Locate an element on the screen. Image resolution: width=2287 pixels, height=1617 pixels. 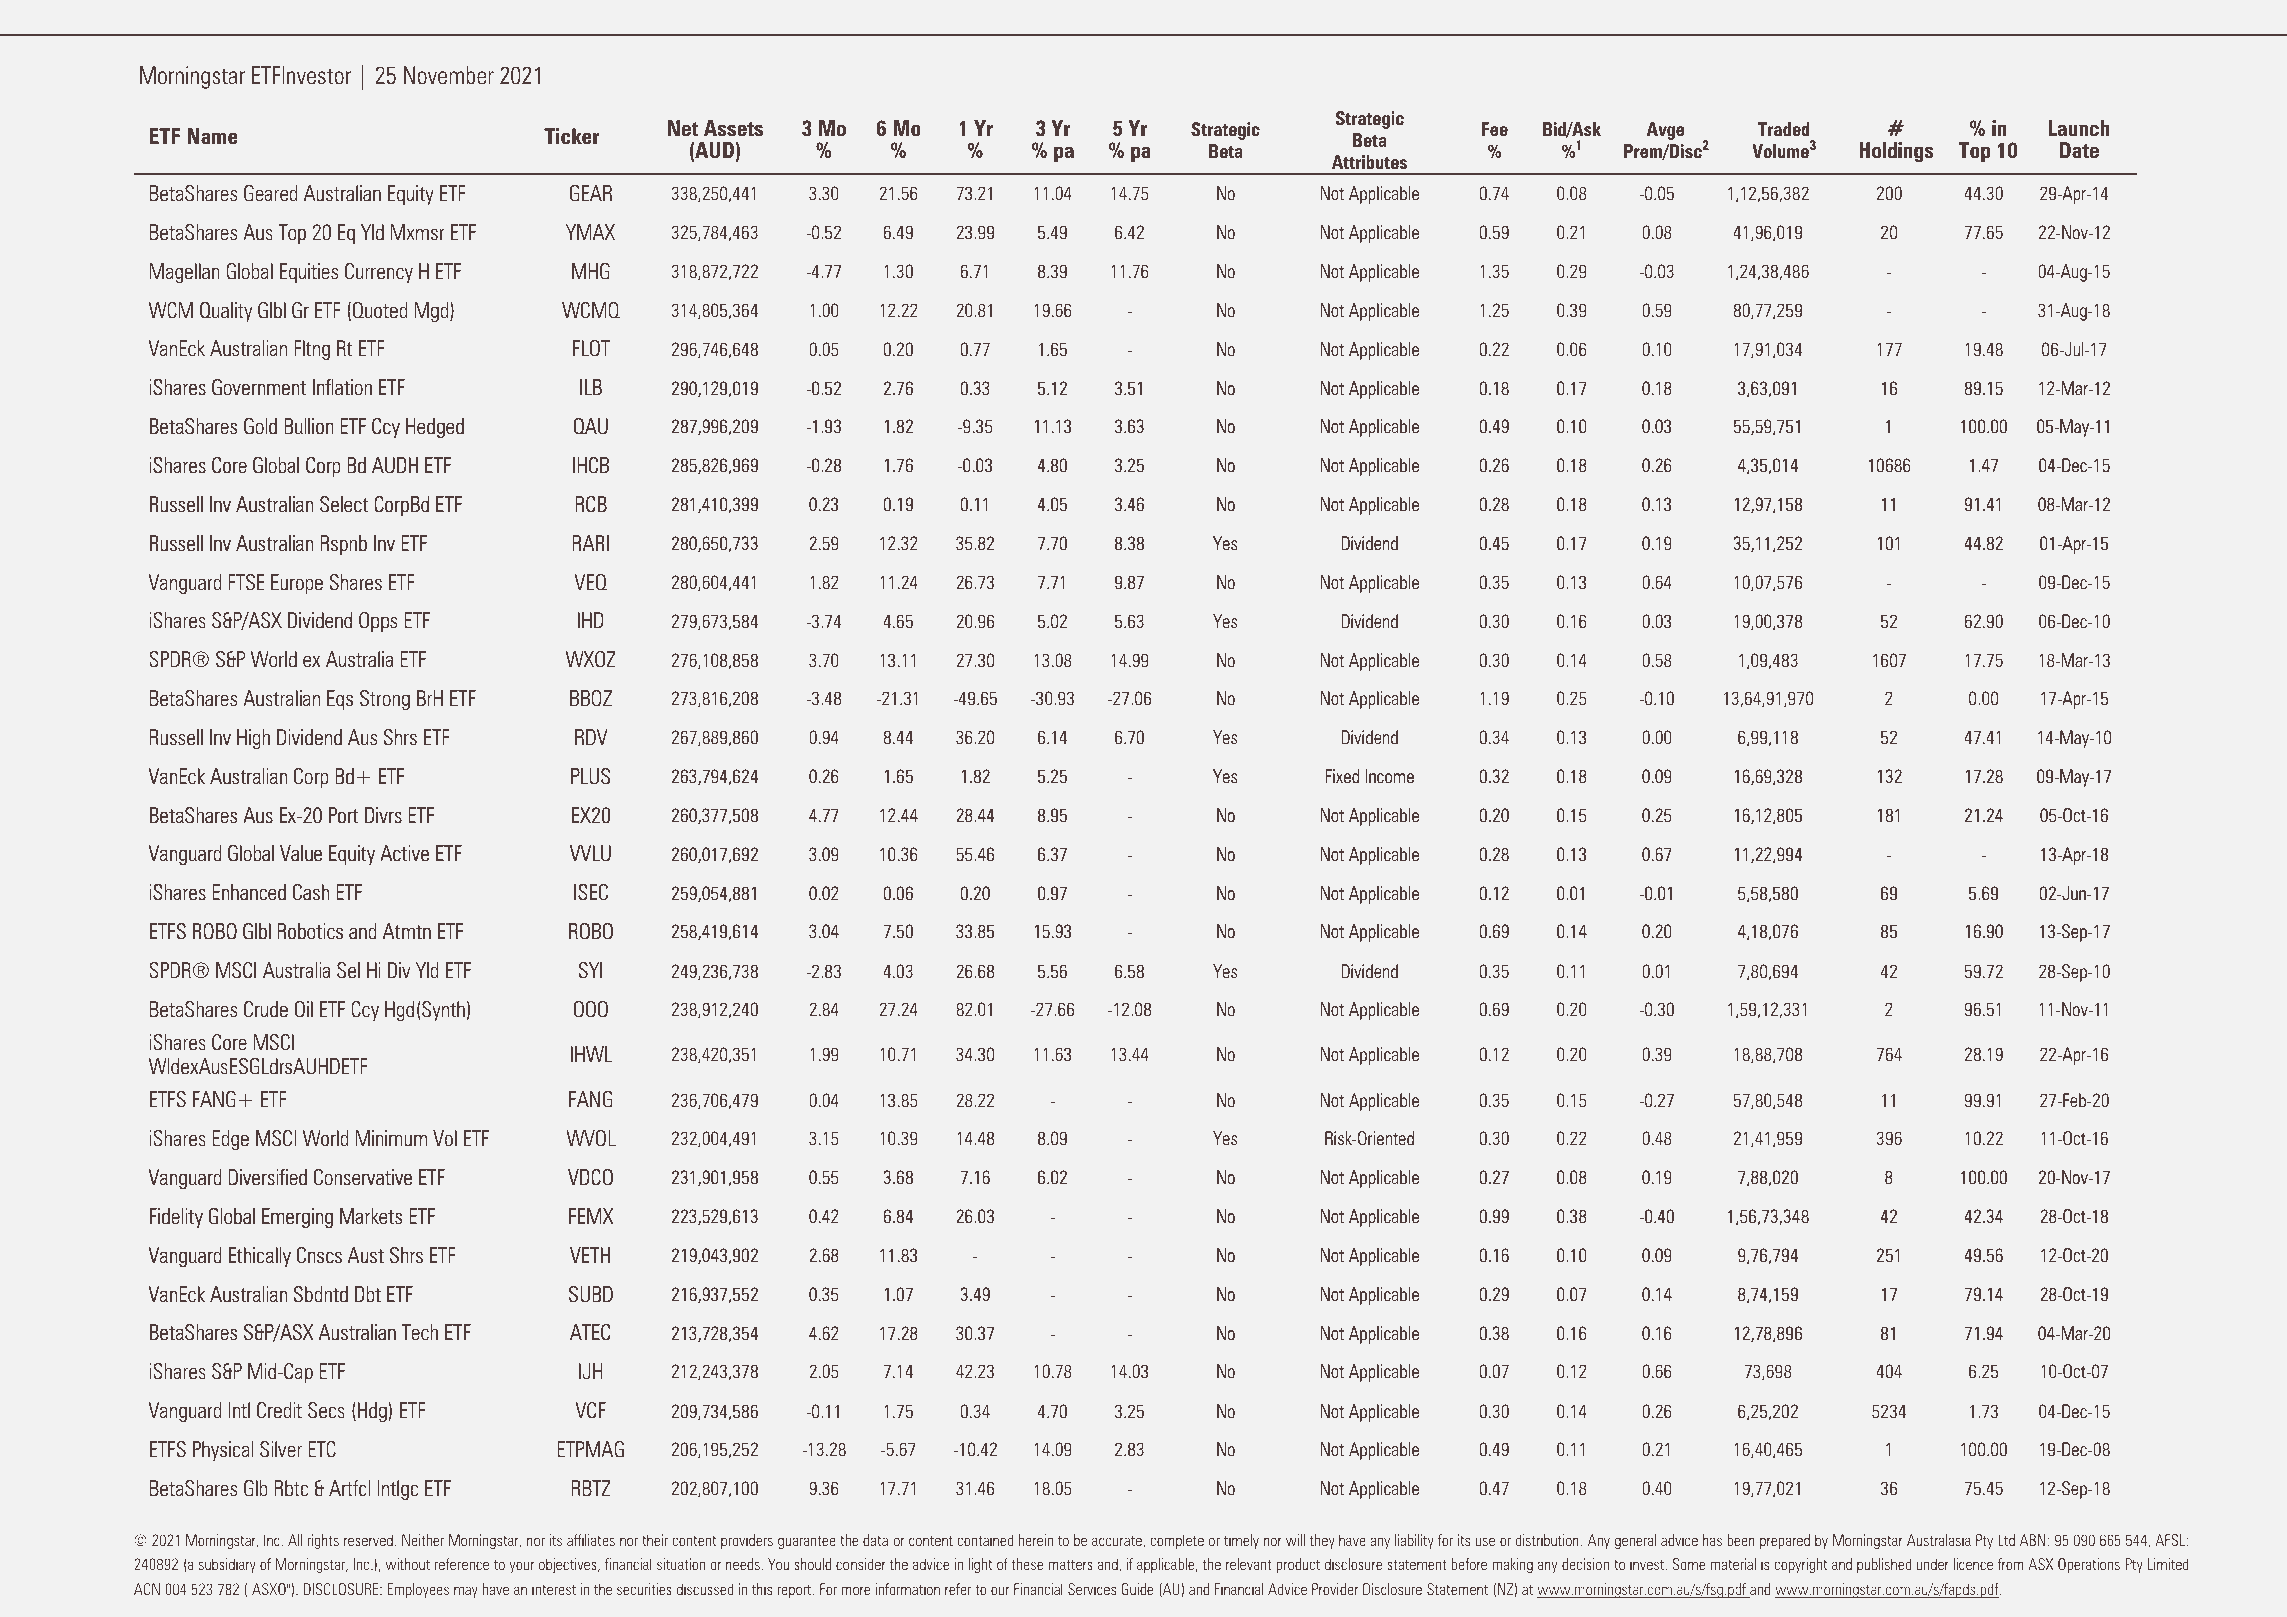
Attributes is located at coordinates (1369, 162).
